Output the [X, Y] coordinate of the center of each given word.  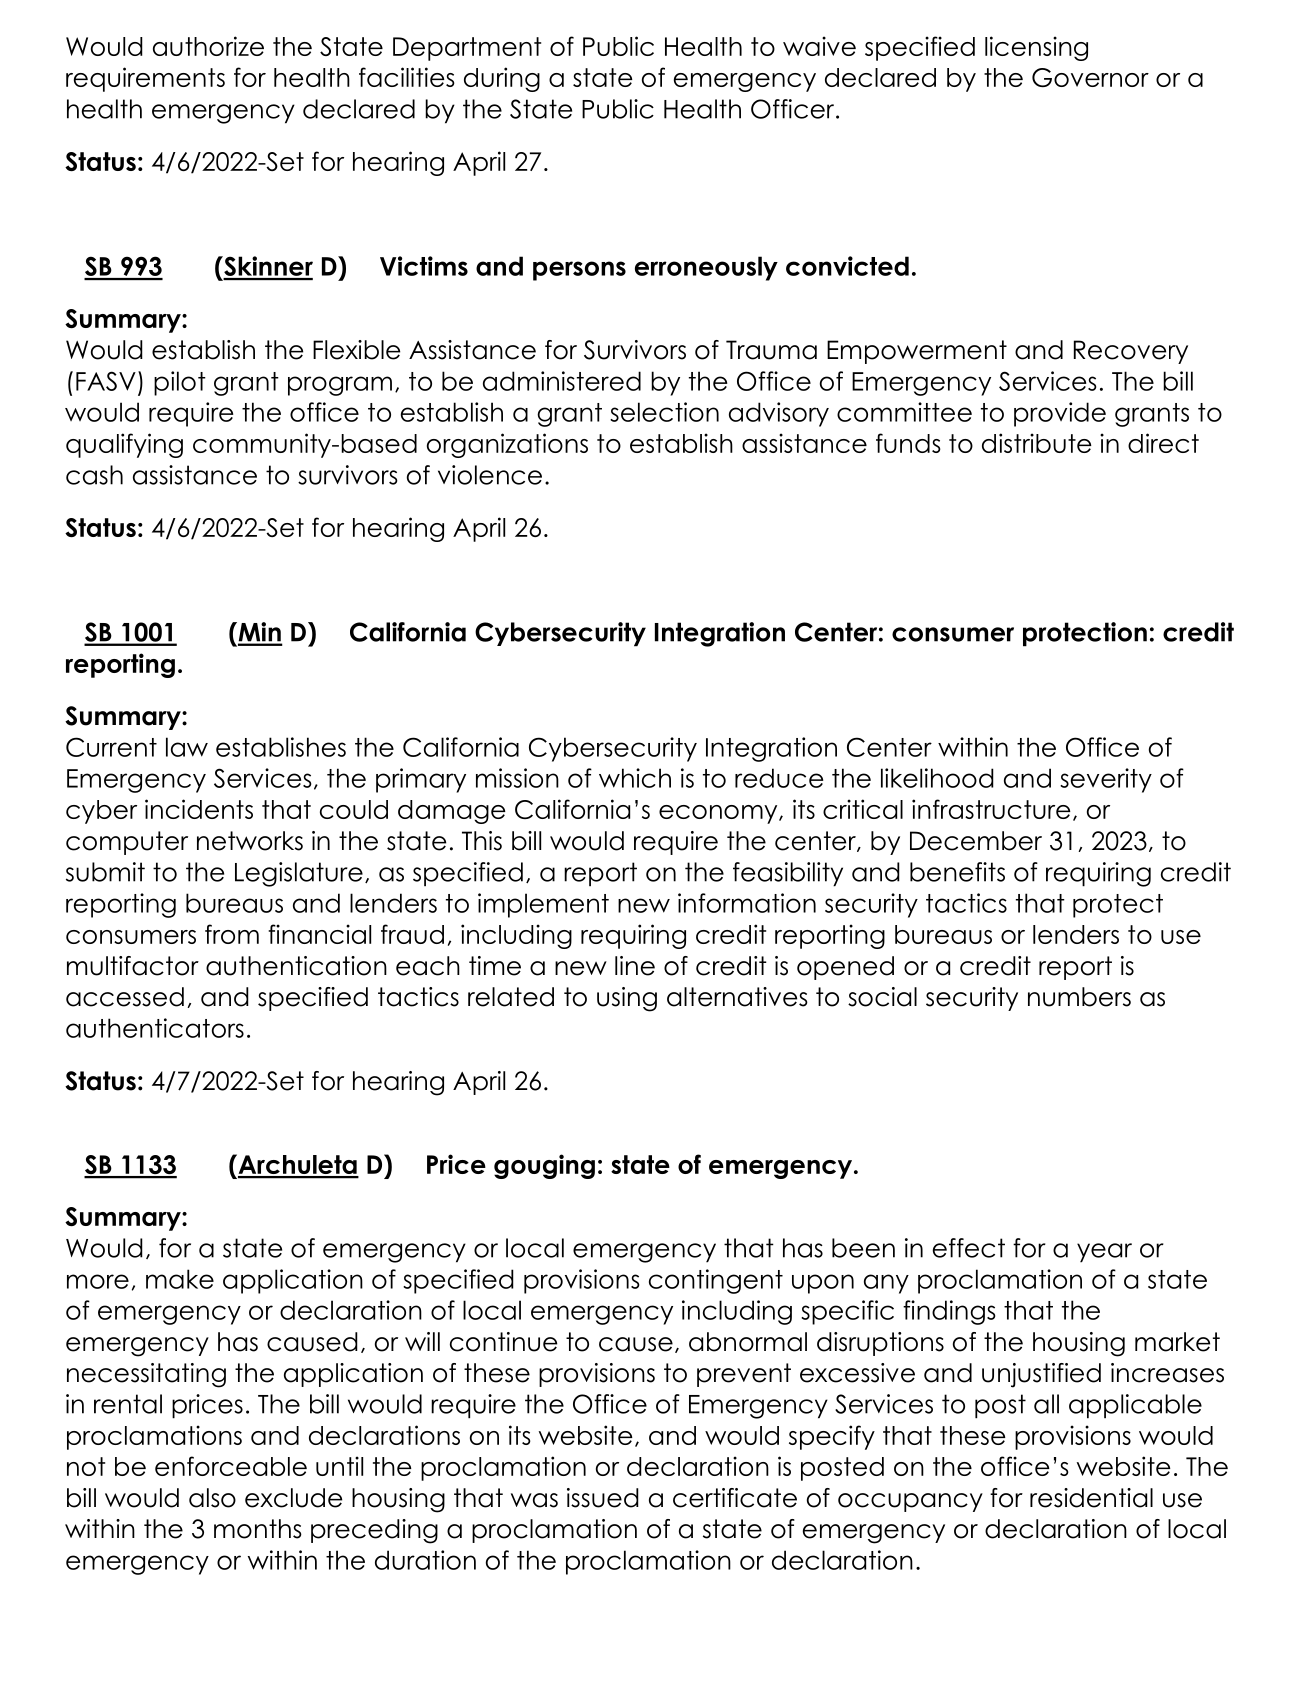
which [635, 778]
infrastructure [991, 809]
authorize [208, 46]
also [212, 1498]
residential [1091, 1498]
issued [603, 1498]
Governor [1090, 77]
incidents [199, 809]
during [502, 79]
